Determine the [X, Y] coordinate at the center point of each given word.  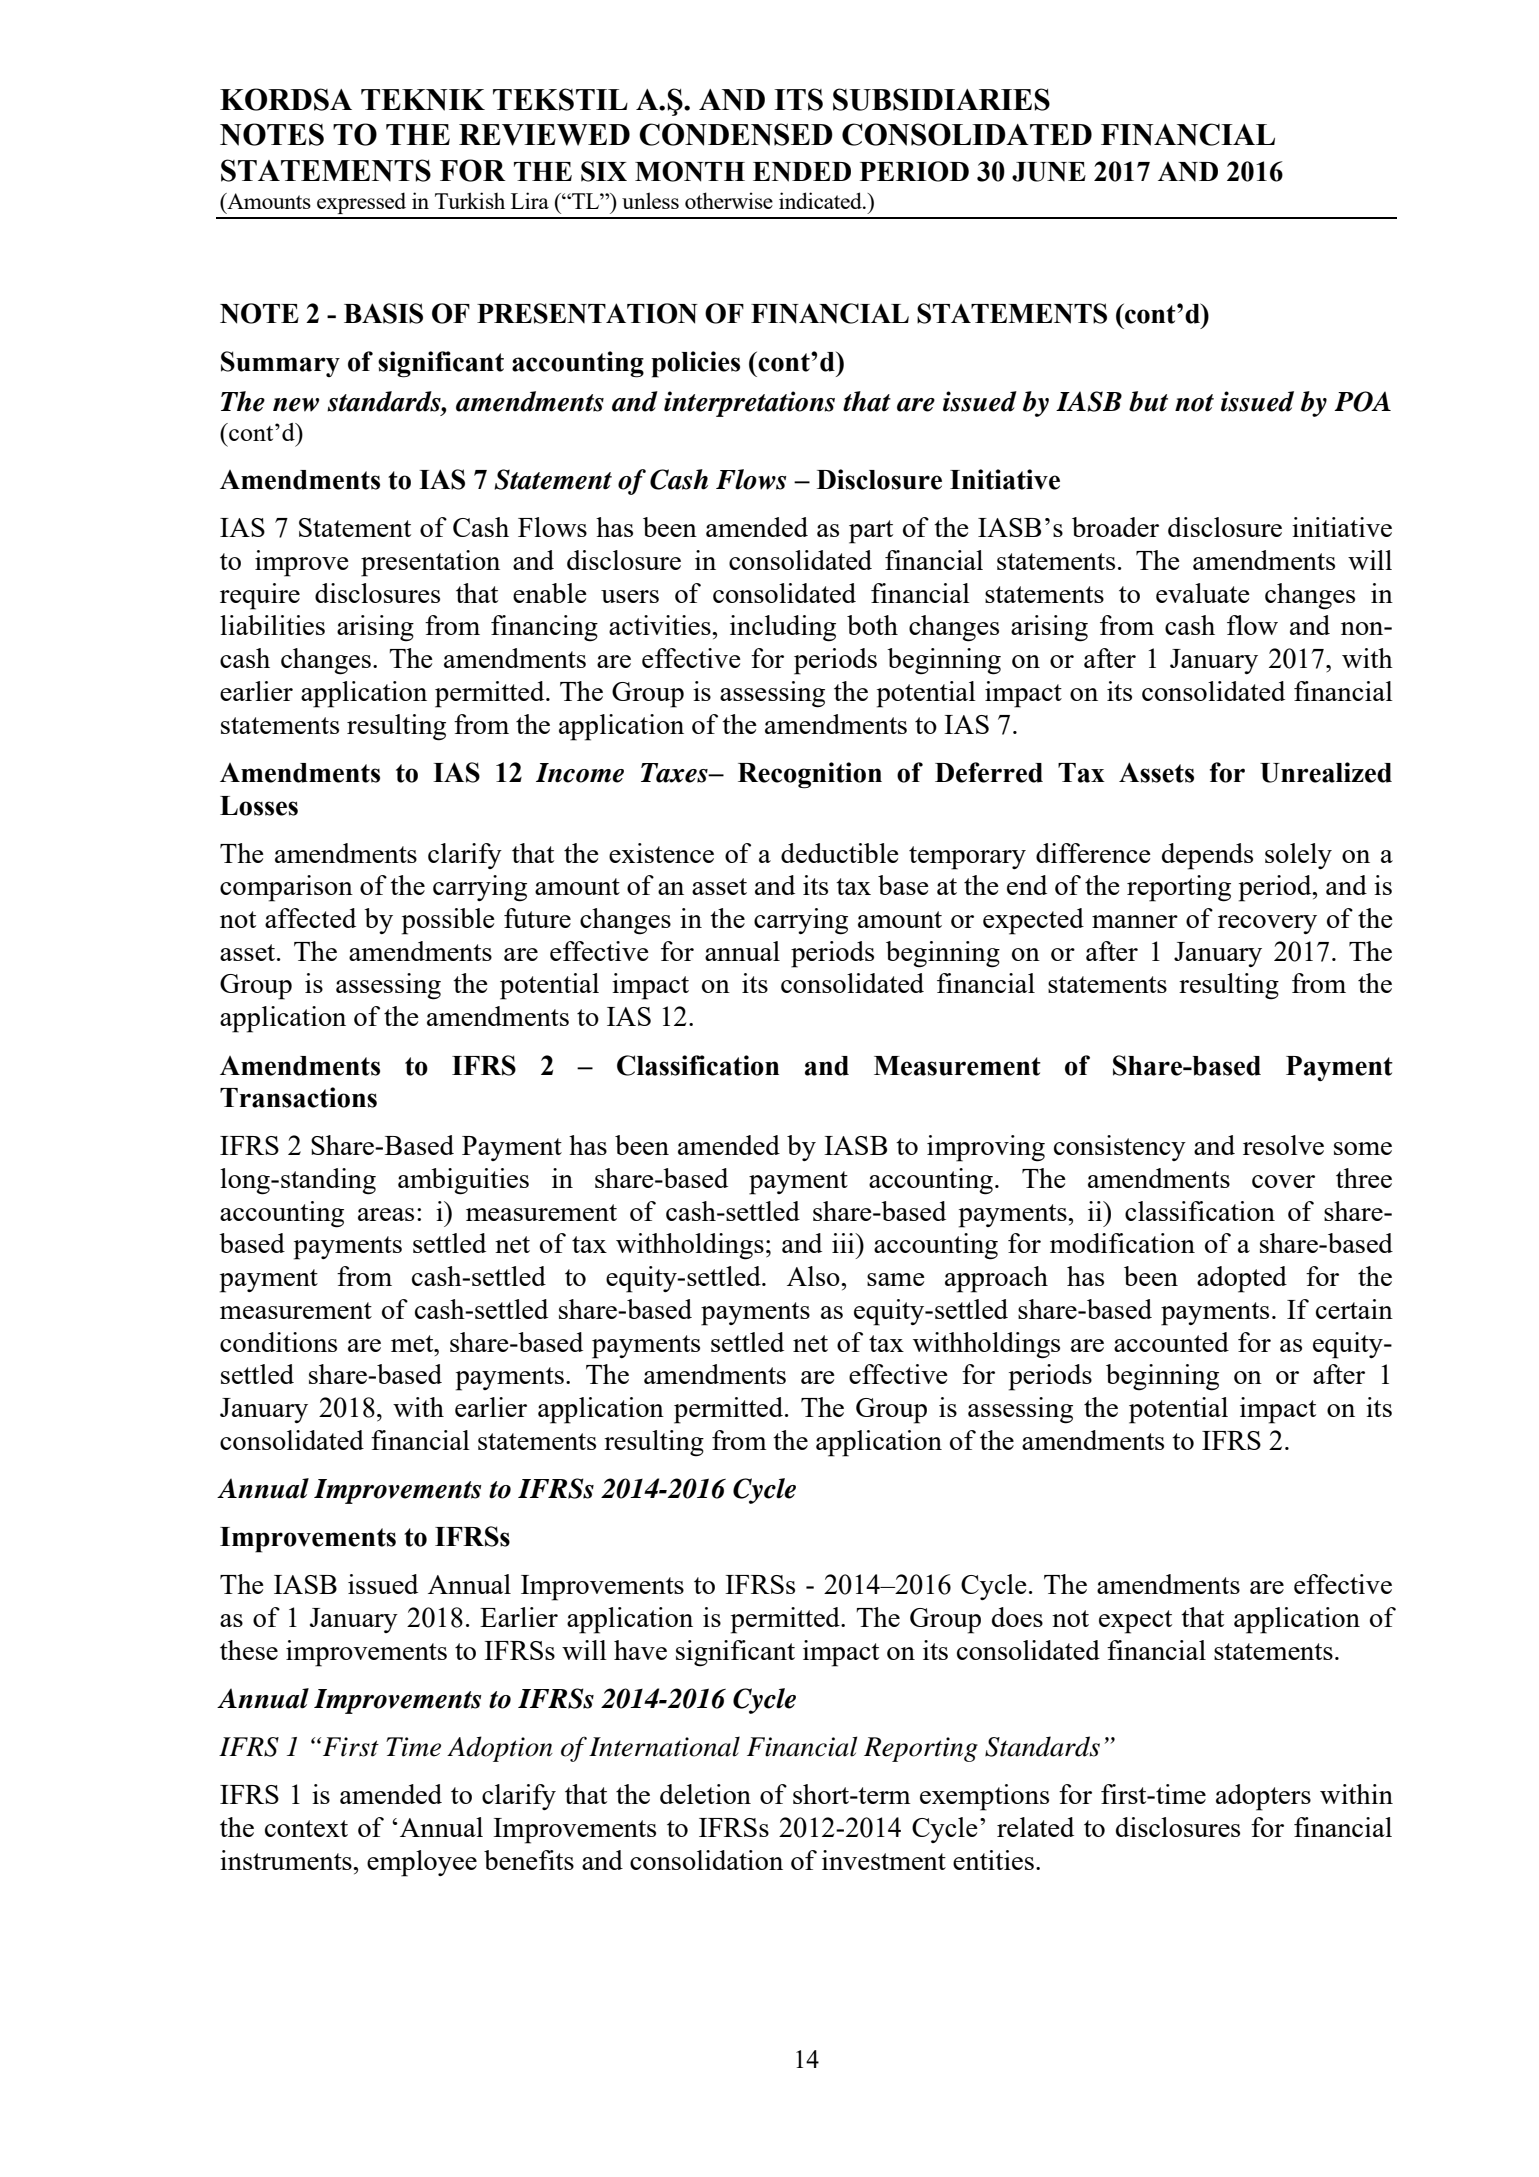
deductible [840, 853]
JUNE [1049, 172]
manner [1135, 921]
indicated [821, 200]
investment [884, 1860]
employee [422, 1863]
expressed [361, 203]
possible [448, 921]
